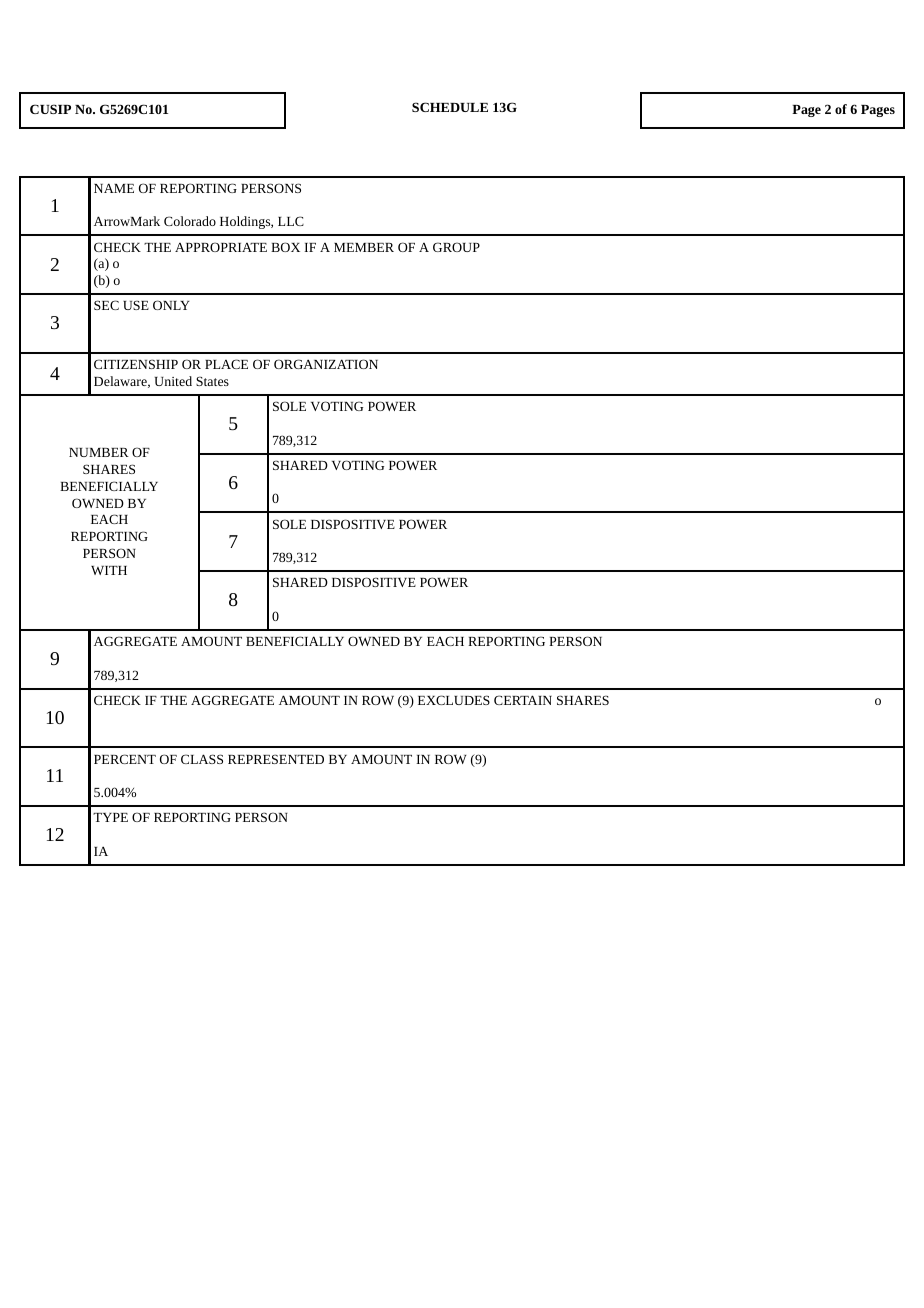 The height and width of the screenshot is (1308, 924). Describe the element at coordinates (136, 364) in the screenshot. I see `CITIZENSHIP` at that location.
